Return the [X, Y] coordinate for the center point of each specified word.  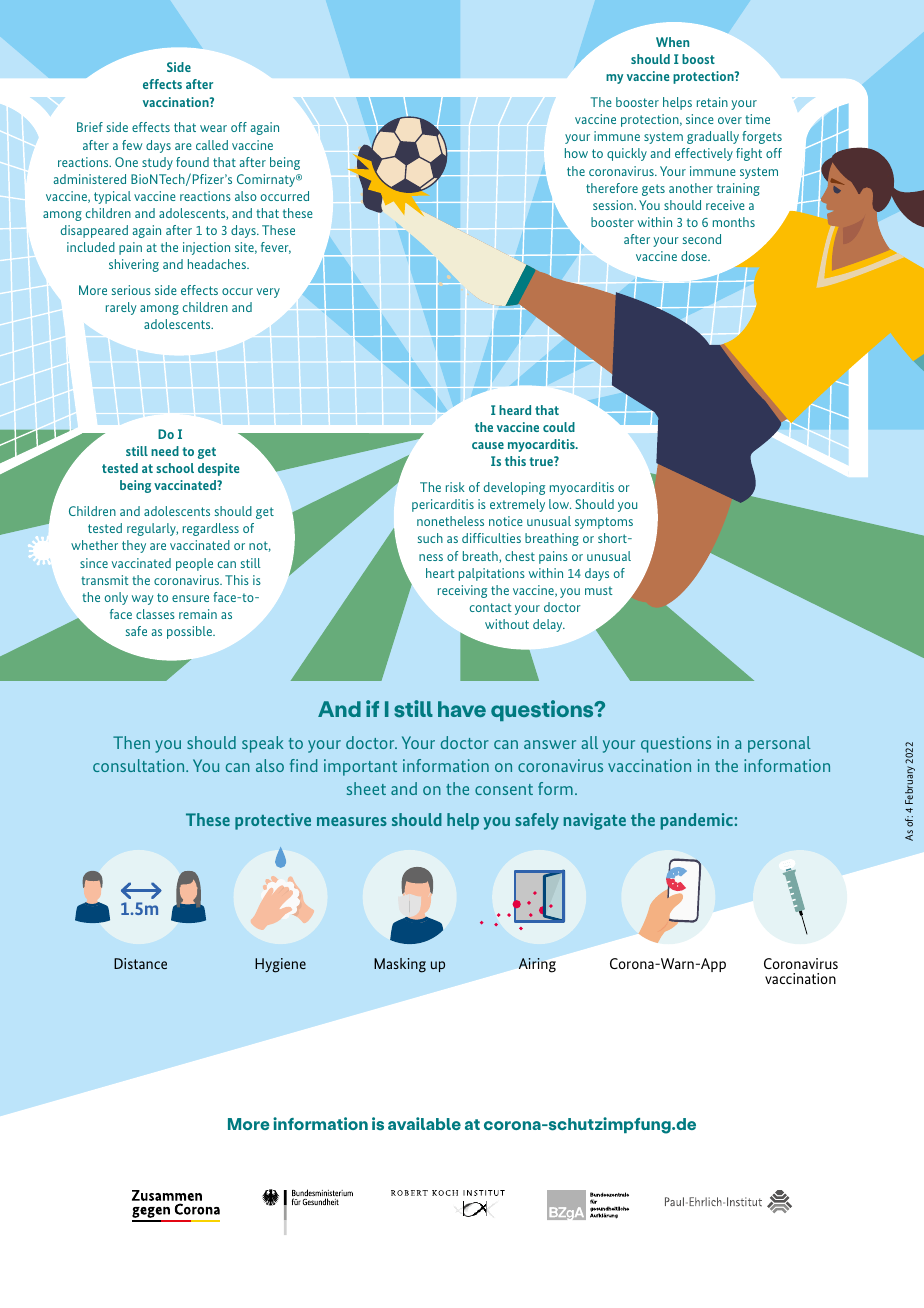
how [576, 153]
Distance [140, 963]
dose [695, 256]
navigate [595, 821]
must [599, 590]
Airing [537, 965]
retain [712, 102]
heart [440, 573]
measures [352, 821]
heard [515, 410]
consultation [140, 765]
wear [213, 128]
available [424, 1123]
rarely [121, 308]
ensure [190, 598]
